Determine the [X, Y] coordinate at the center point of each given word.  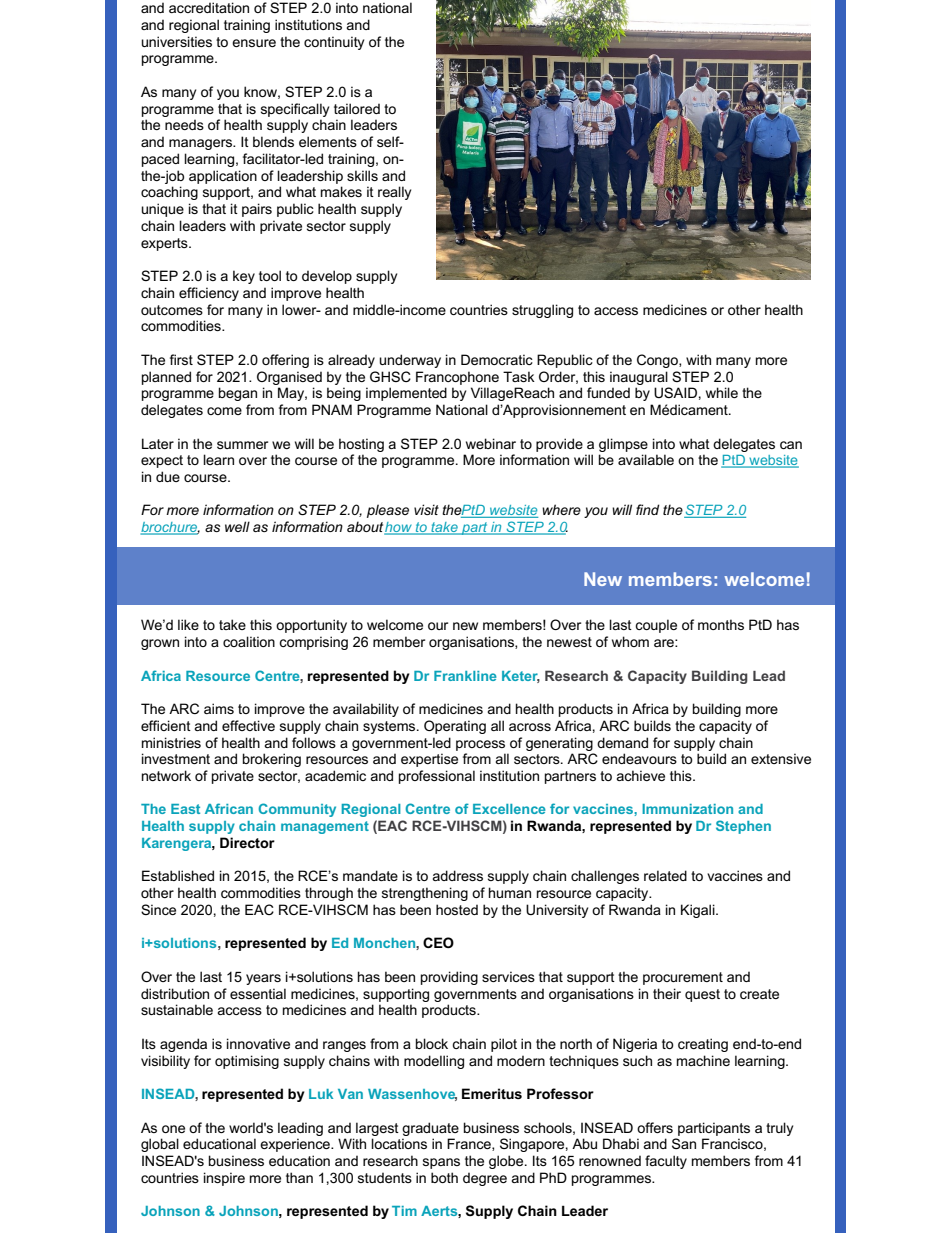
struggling [542, 311]
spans [441, 1163]
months [721, 624]
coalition [249, 641]
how [399, 528]
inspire [224, 1179]
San [684, 1143]
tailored [357, 108]
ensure [254, 43]
